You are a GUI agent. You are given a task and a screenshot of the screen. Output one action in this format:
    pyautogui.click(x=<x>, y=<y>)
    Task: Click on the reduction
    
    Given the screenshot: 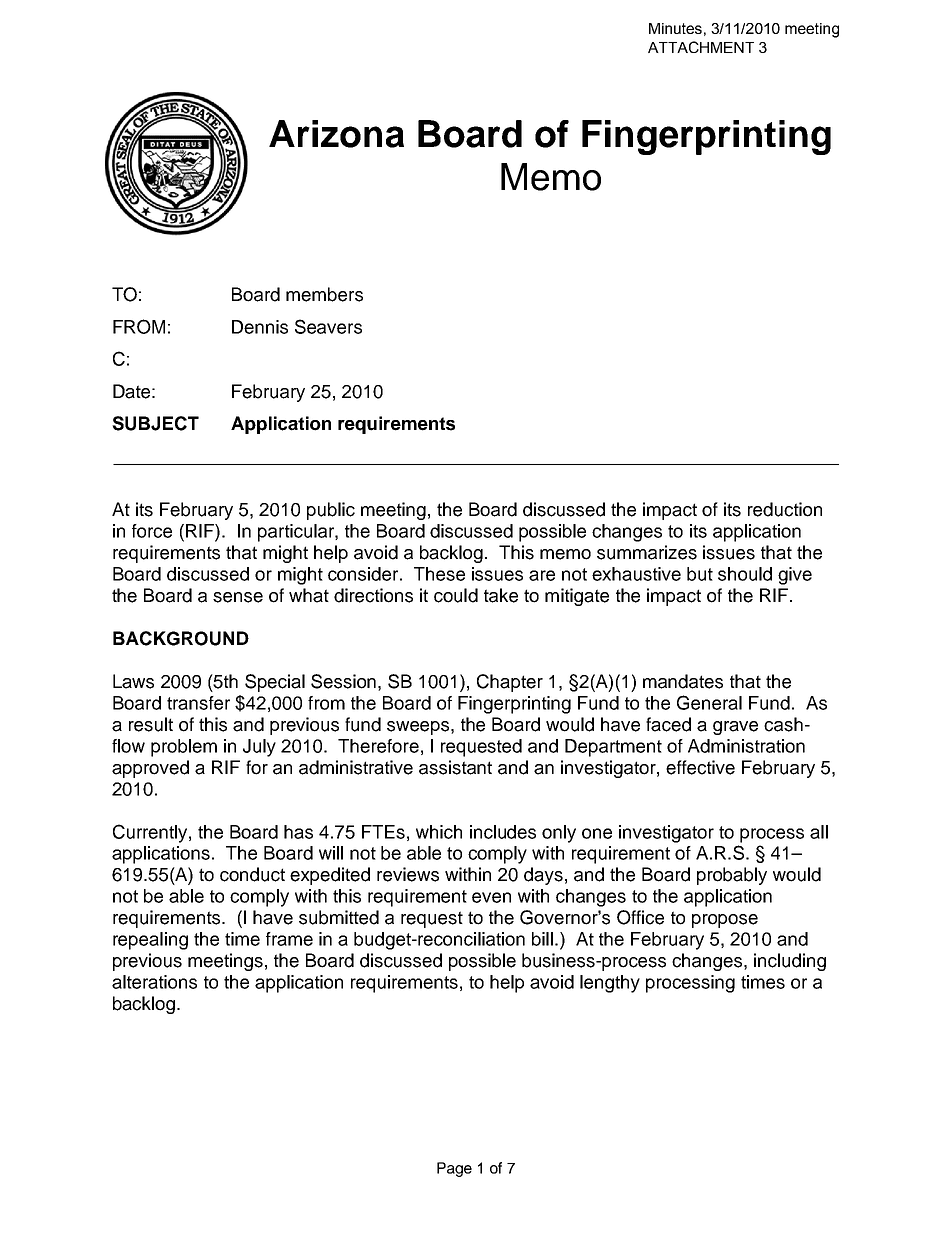 What is the action you would take?
    pyautogui.click(x=785, y=509)
